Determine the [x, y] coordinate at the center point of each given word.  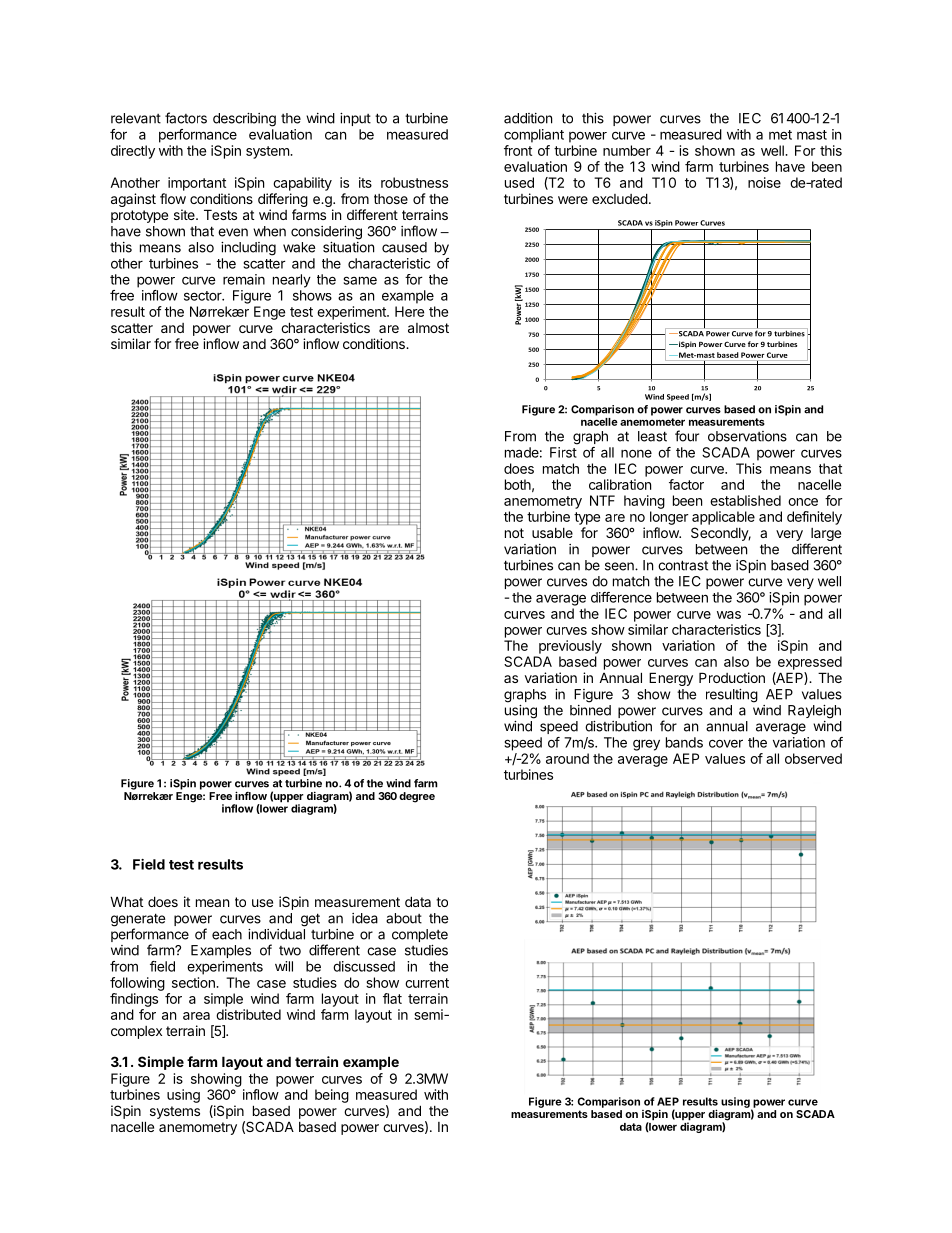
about [404, 918]
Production [732, 677]
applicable [723, 518]
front [518, 150]
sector [204, 296]
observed [813, 758]
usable [552, 533]
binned [590, 710]
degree [417, 797]
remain [244, 279]
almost [428, 328]
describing [244, 120]
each [227, 934]
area [196, 1016]
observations [747, 436]
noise [764, 182]
